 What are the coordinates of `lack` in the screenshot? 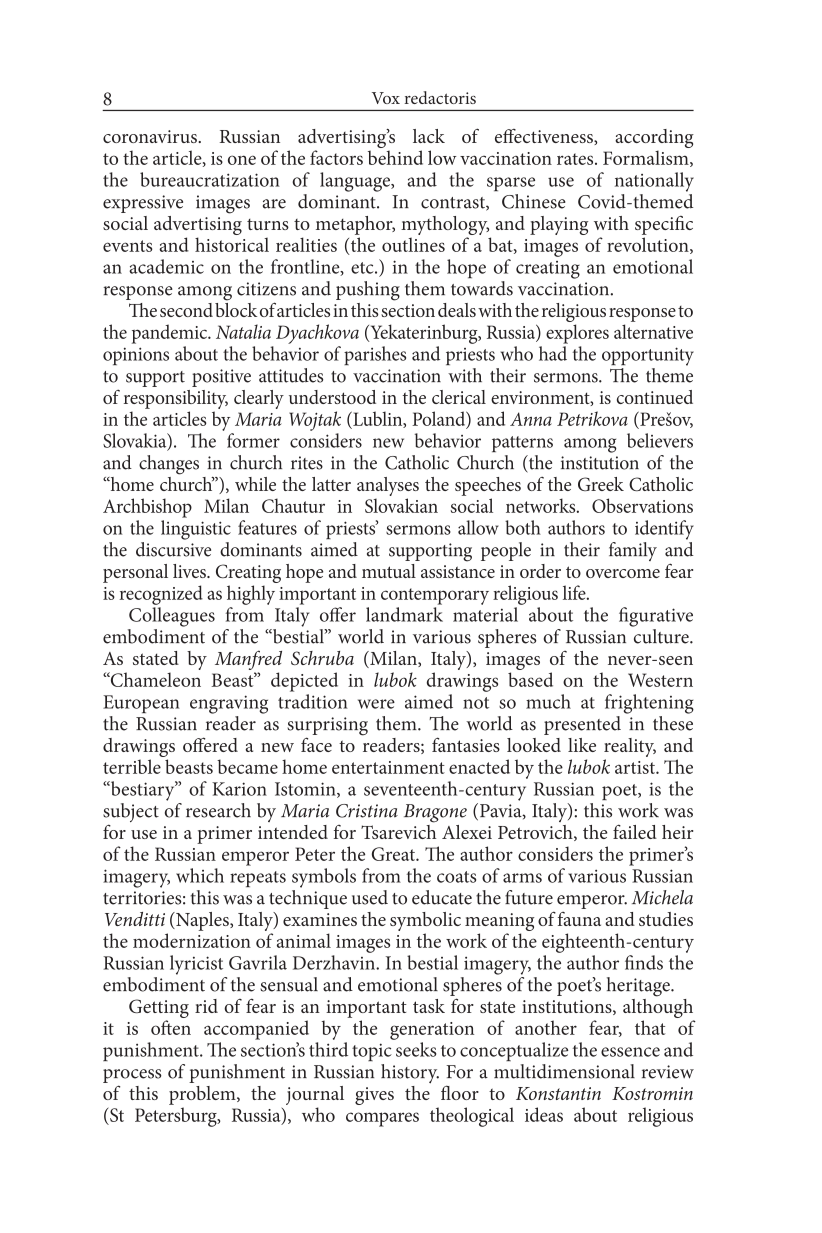 It's located at (429, 136).
